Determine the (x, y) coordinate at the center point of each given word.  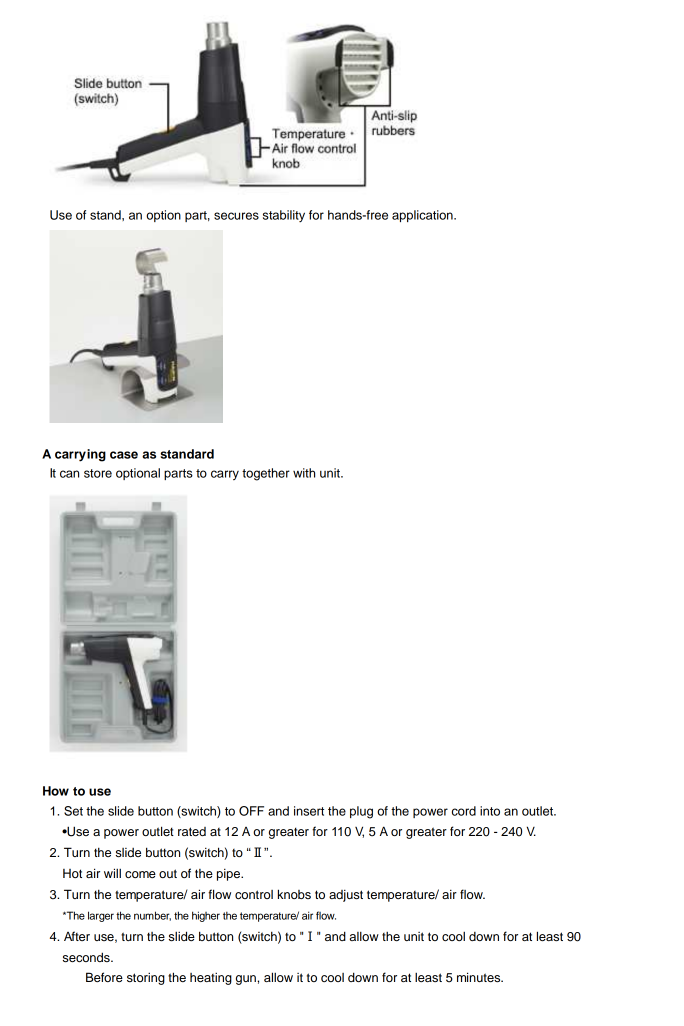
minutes (480, 977)
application (423, 216)
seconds (87, 957)
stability (284, 216)
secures (236, 216)
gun (247, 980)
